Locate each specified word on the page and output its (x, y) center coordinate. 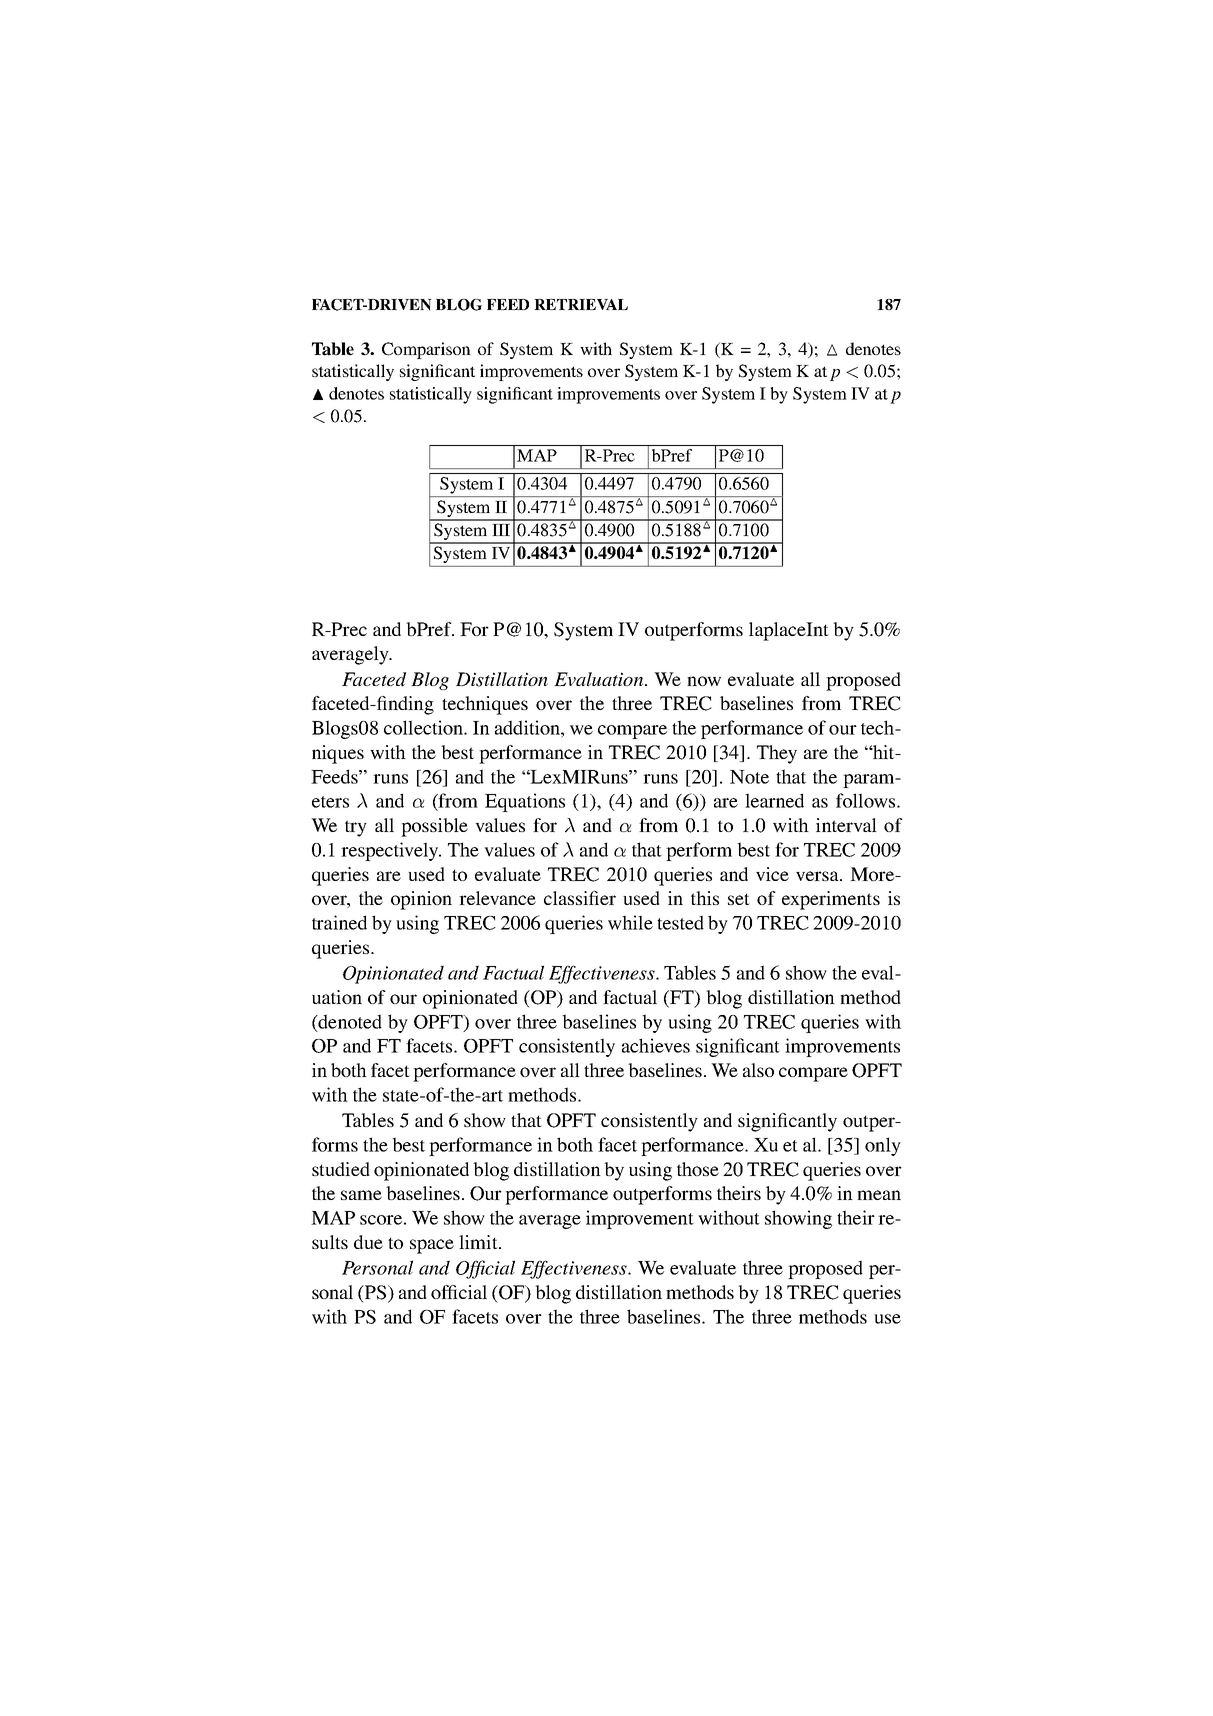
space (432, 1246)
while (630, 922)
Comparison (426, 350)
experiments (831, 900)
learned (774, 800)
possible (434, 827)
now (704, 681)
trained (339, 922)
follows (867, 800)
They (777, 754)
